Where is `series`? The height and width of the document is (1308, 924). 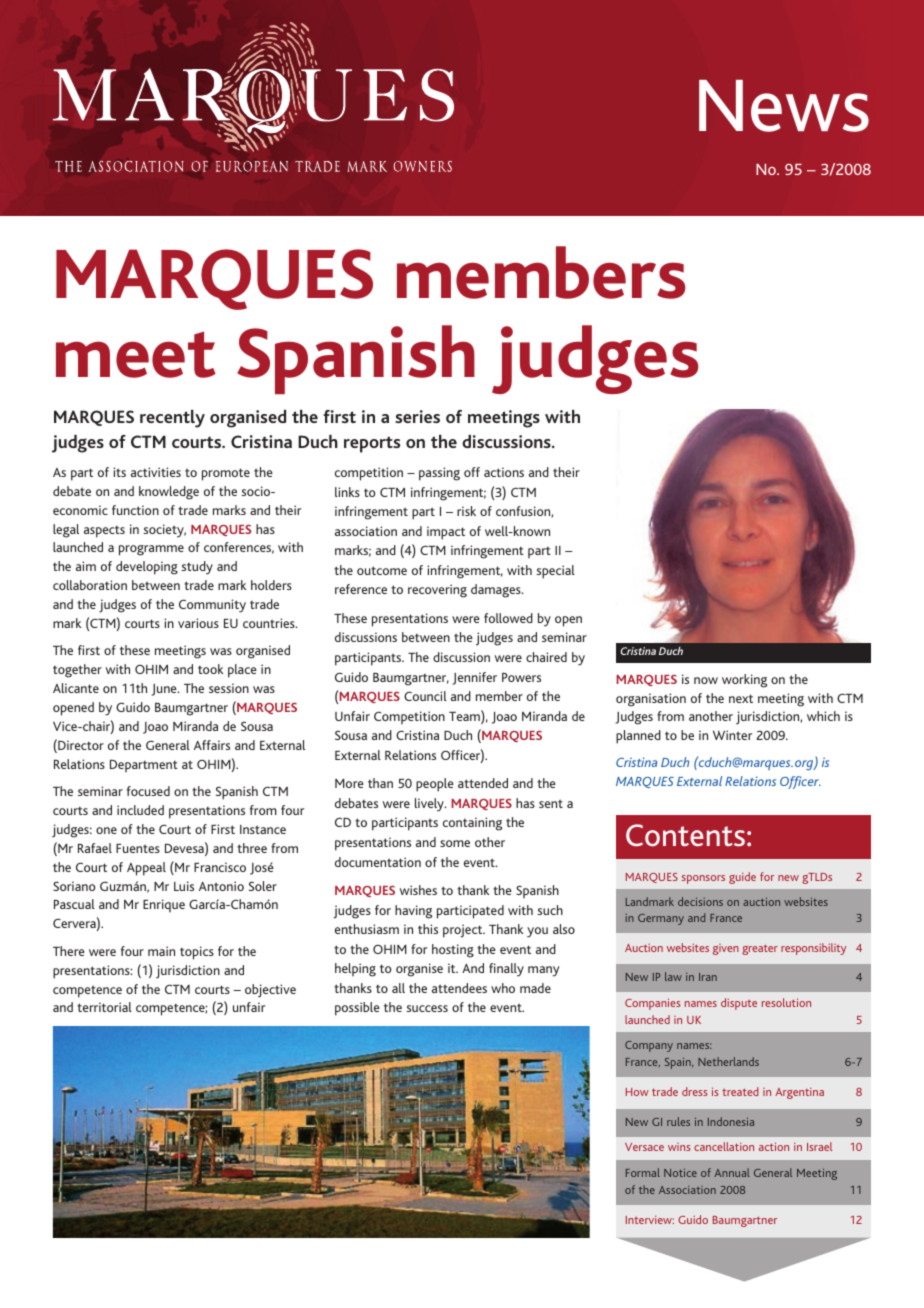
series is located at coordinates (417, 416).
